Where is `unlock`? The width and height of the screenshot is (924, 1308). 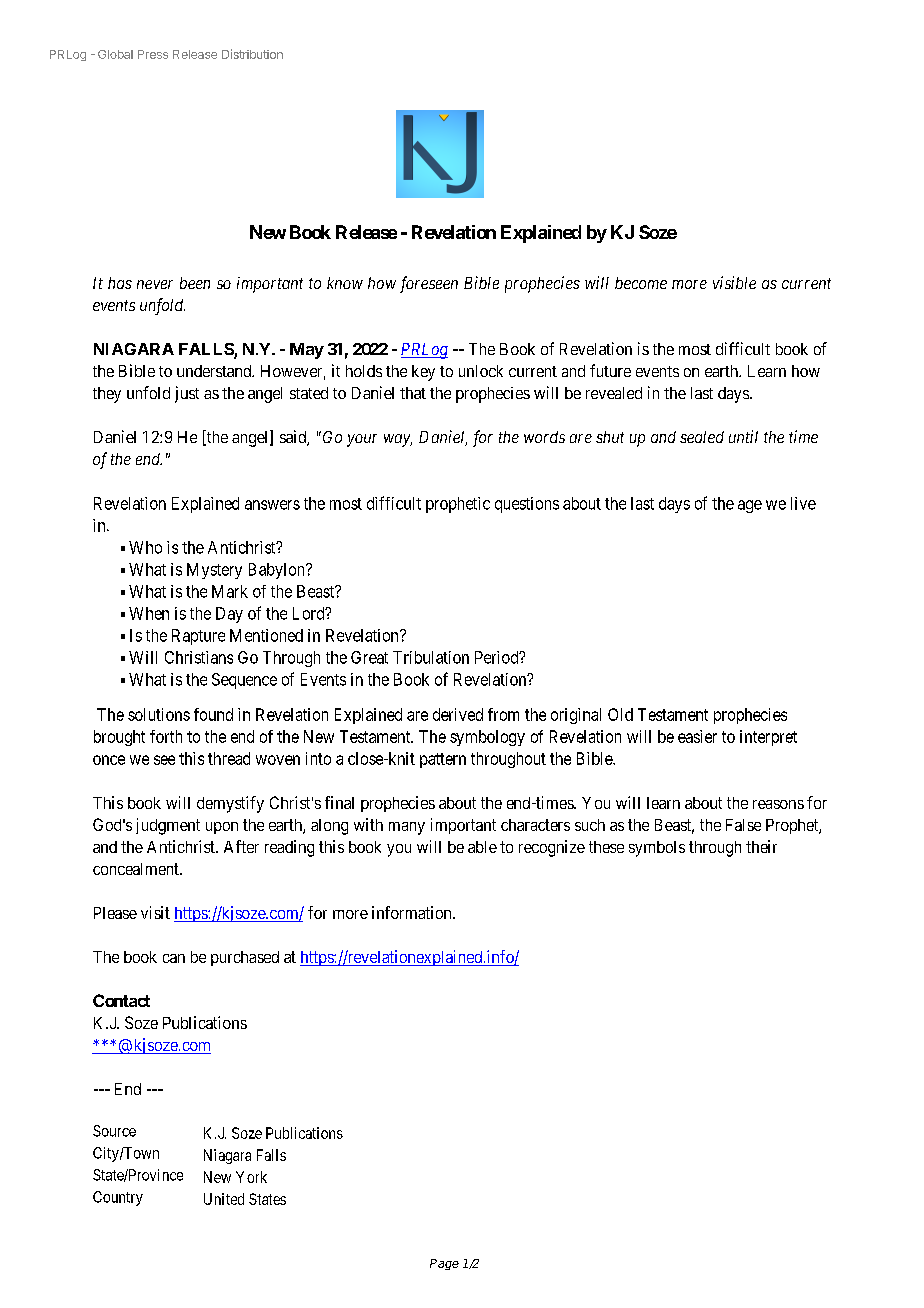
unlock is located at coordinates (481, 371).
